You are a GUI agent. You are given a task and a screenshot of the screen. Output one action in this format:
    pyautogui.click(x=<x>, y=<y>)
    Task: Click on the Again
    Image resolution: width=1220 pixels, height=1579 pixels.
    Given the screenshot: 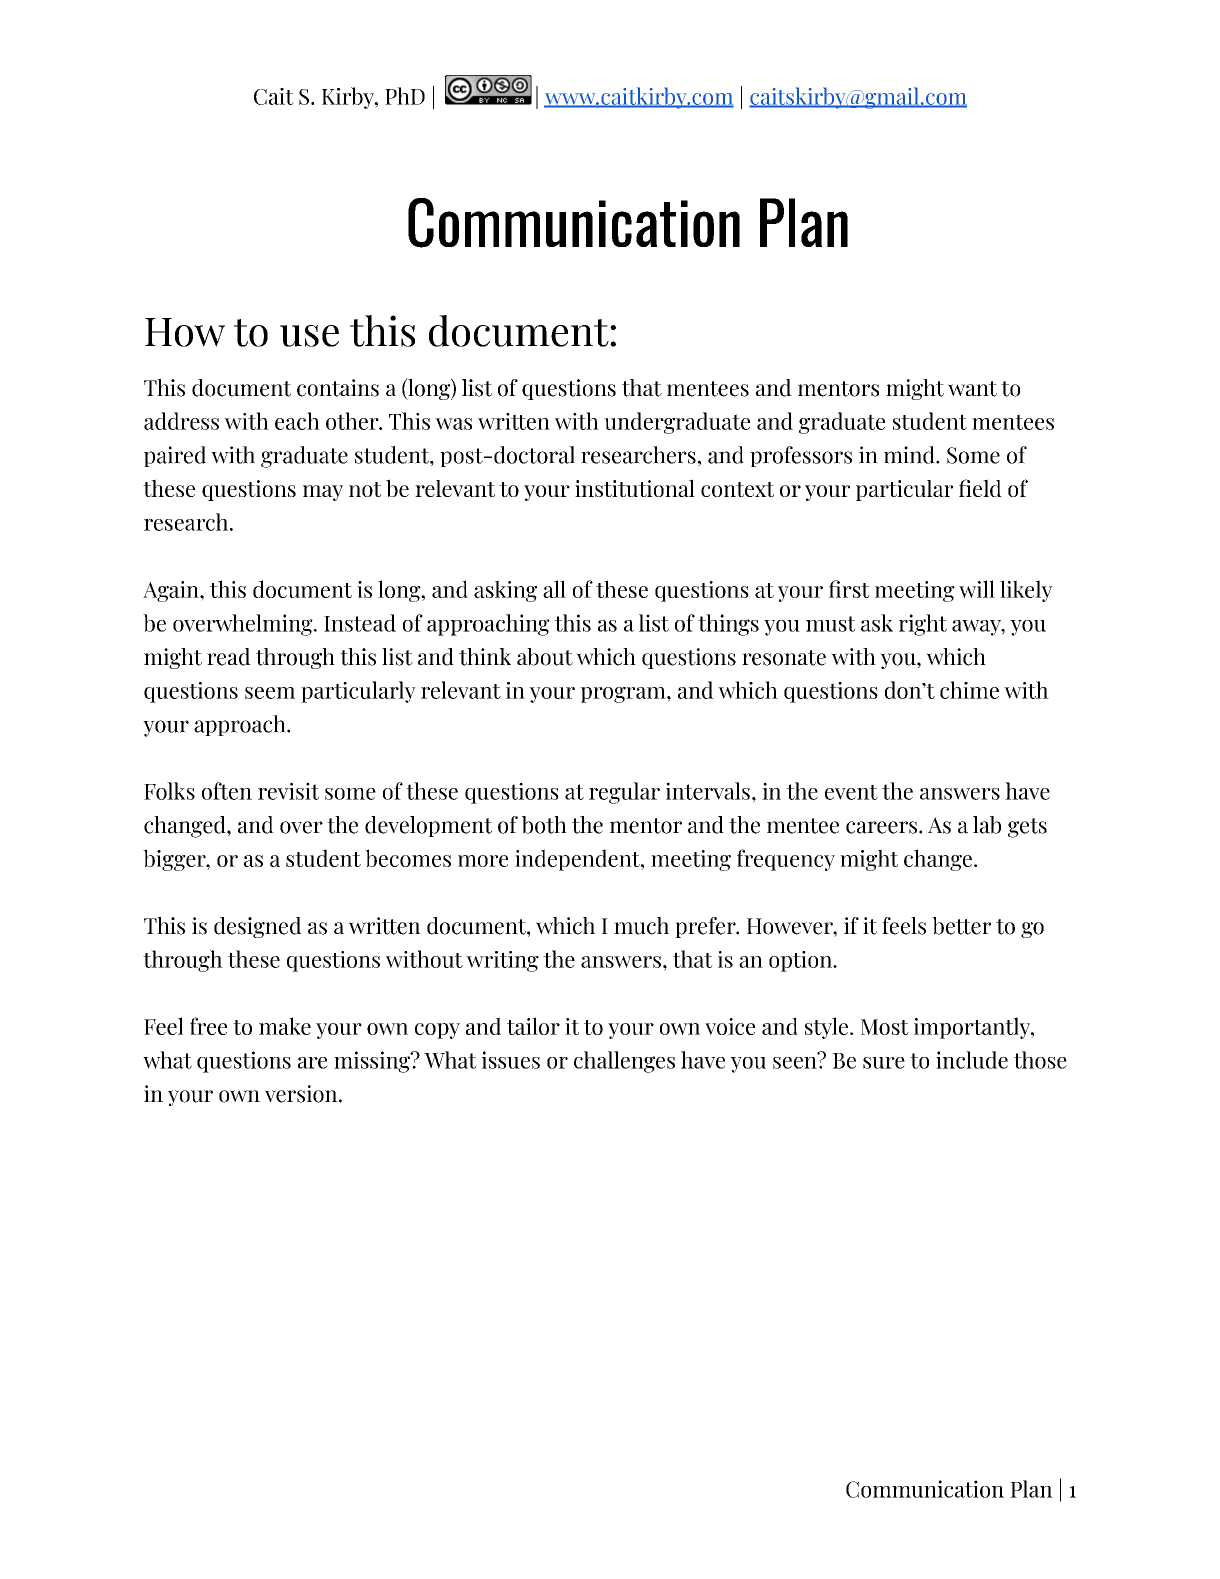 What is the action you would take?
    pyautogui.click(x=172, y=591)
